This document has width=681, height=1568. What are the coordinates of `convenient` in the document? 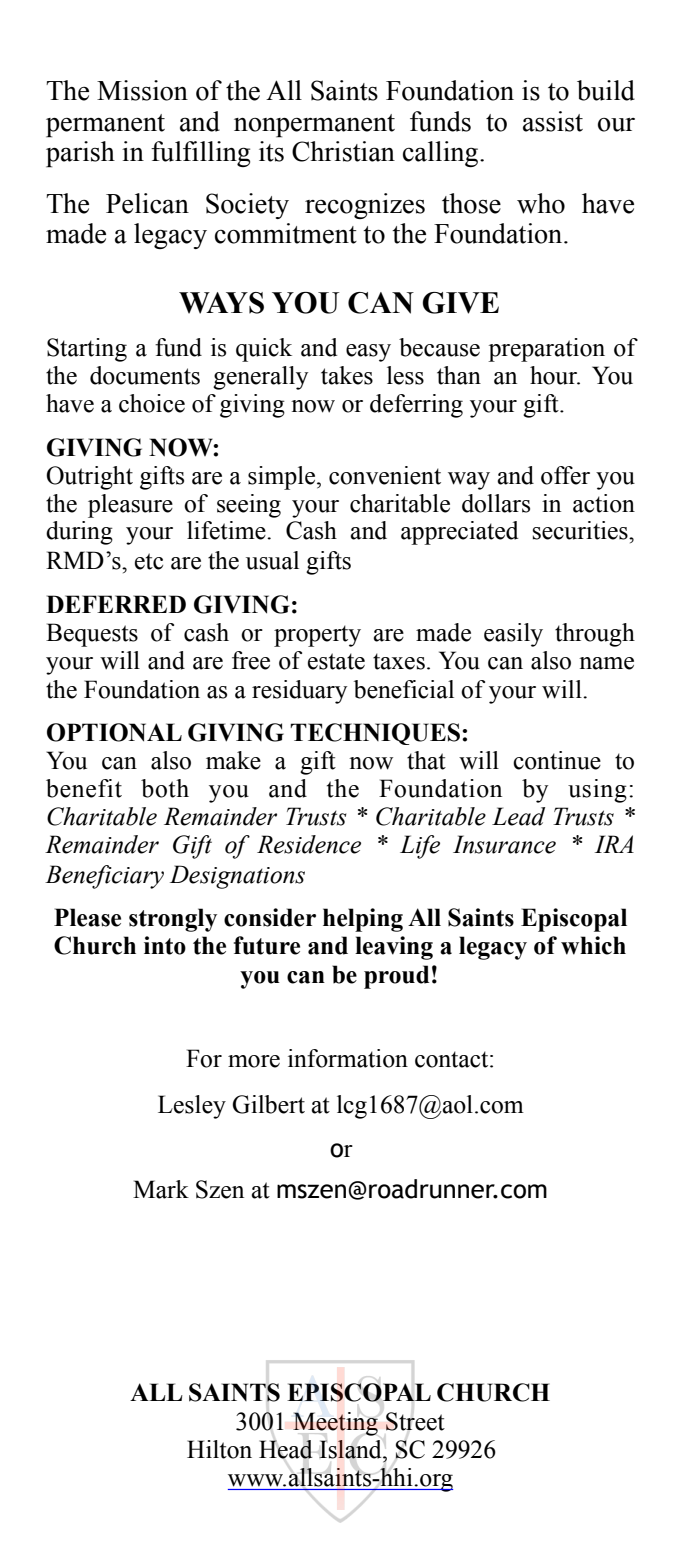 It's located at (385, 475).
